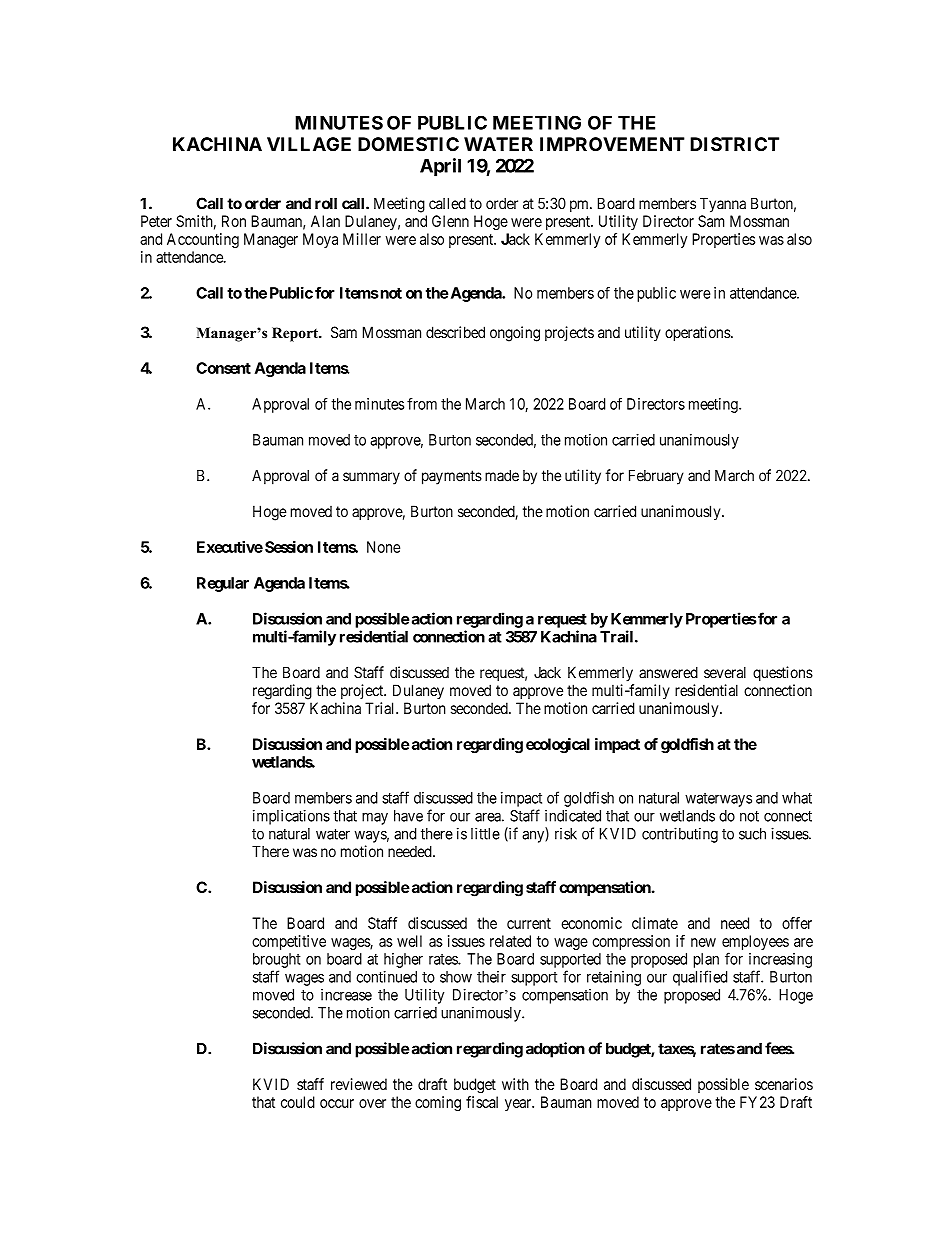 This image has height=1233, width=952. Describe the element at coordinates (422, 403) in the image. I see `from` at that location.
